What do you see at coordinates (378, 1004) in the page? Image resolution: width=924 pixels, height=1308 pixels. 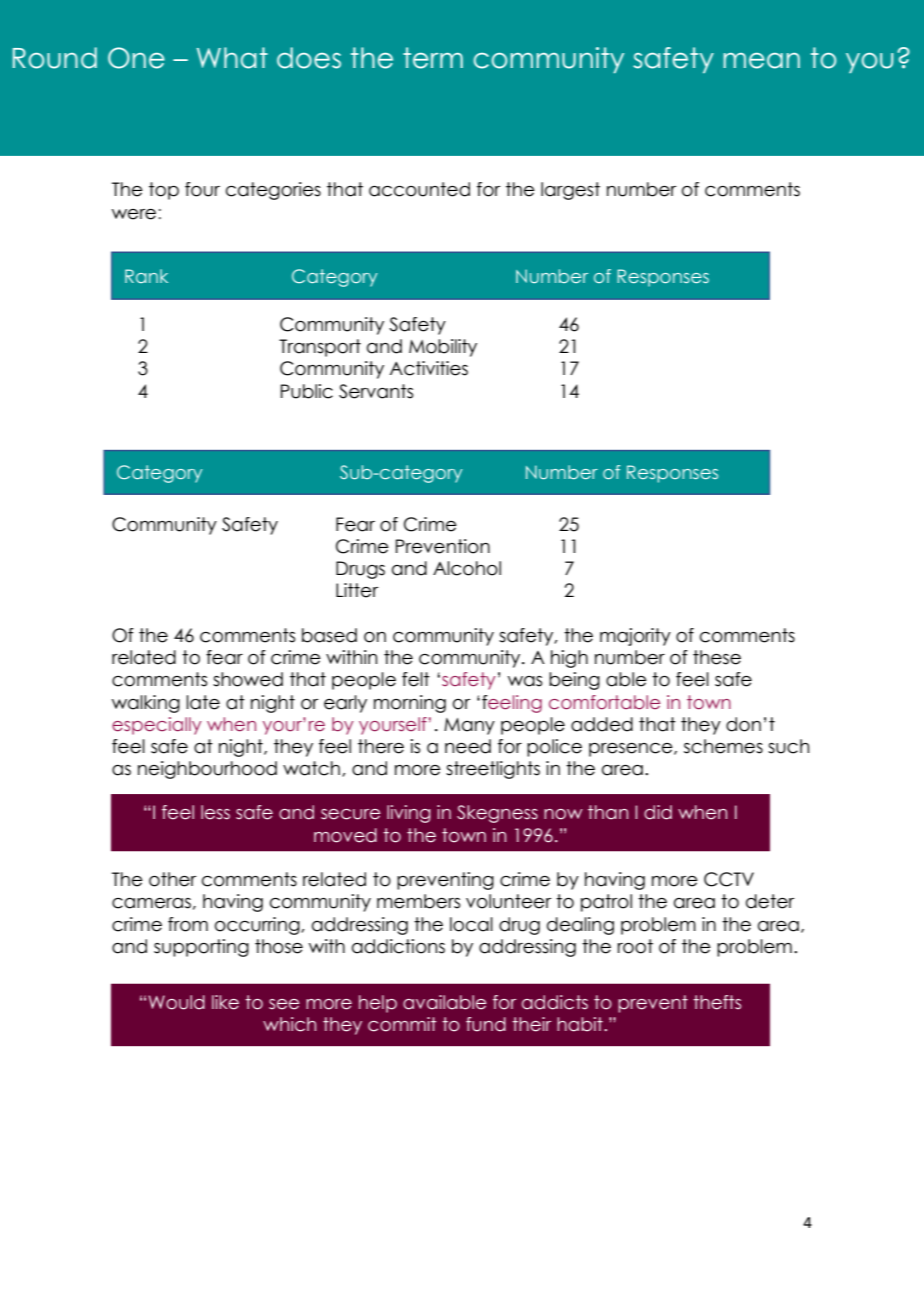 I see `help` at bounding box center [378, 1004].
